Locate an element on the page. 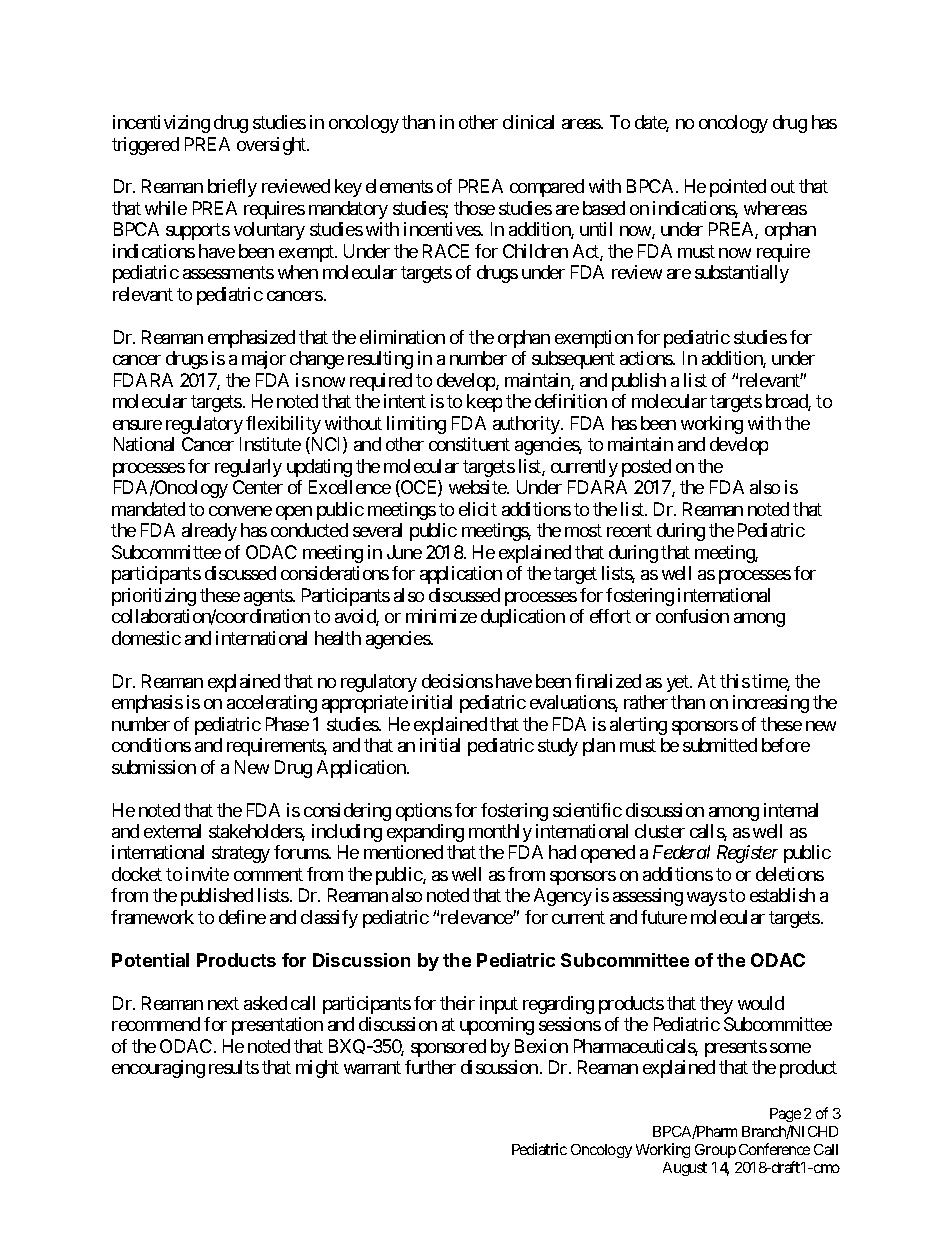 The height and width of the image is (1233, 952). options is located at coordinates (424, 812).
